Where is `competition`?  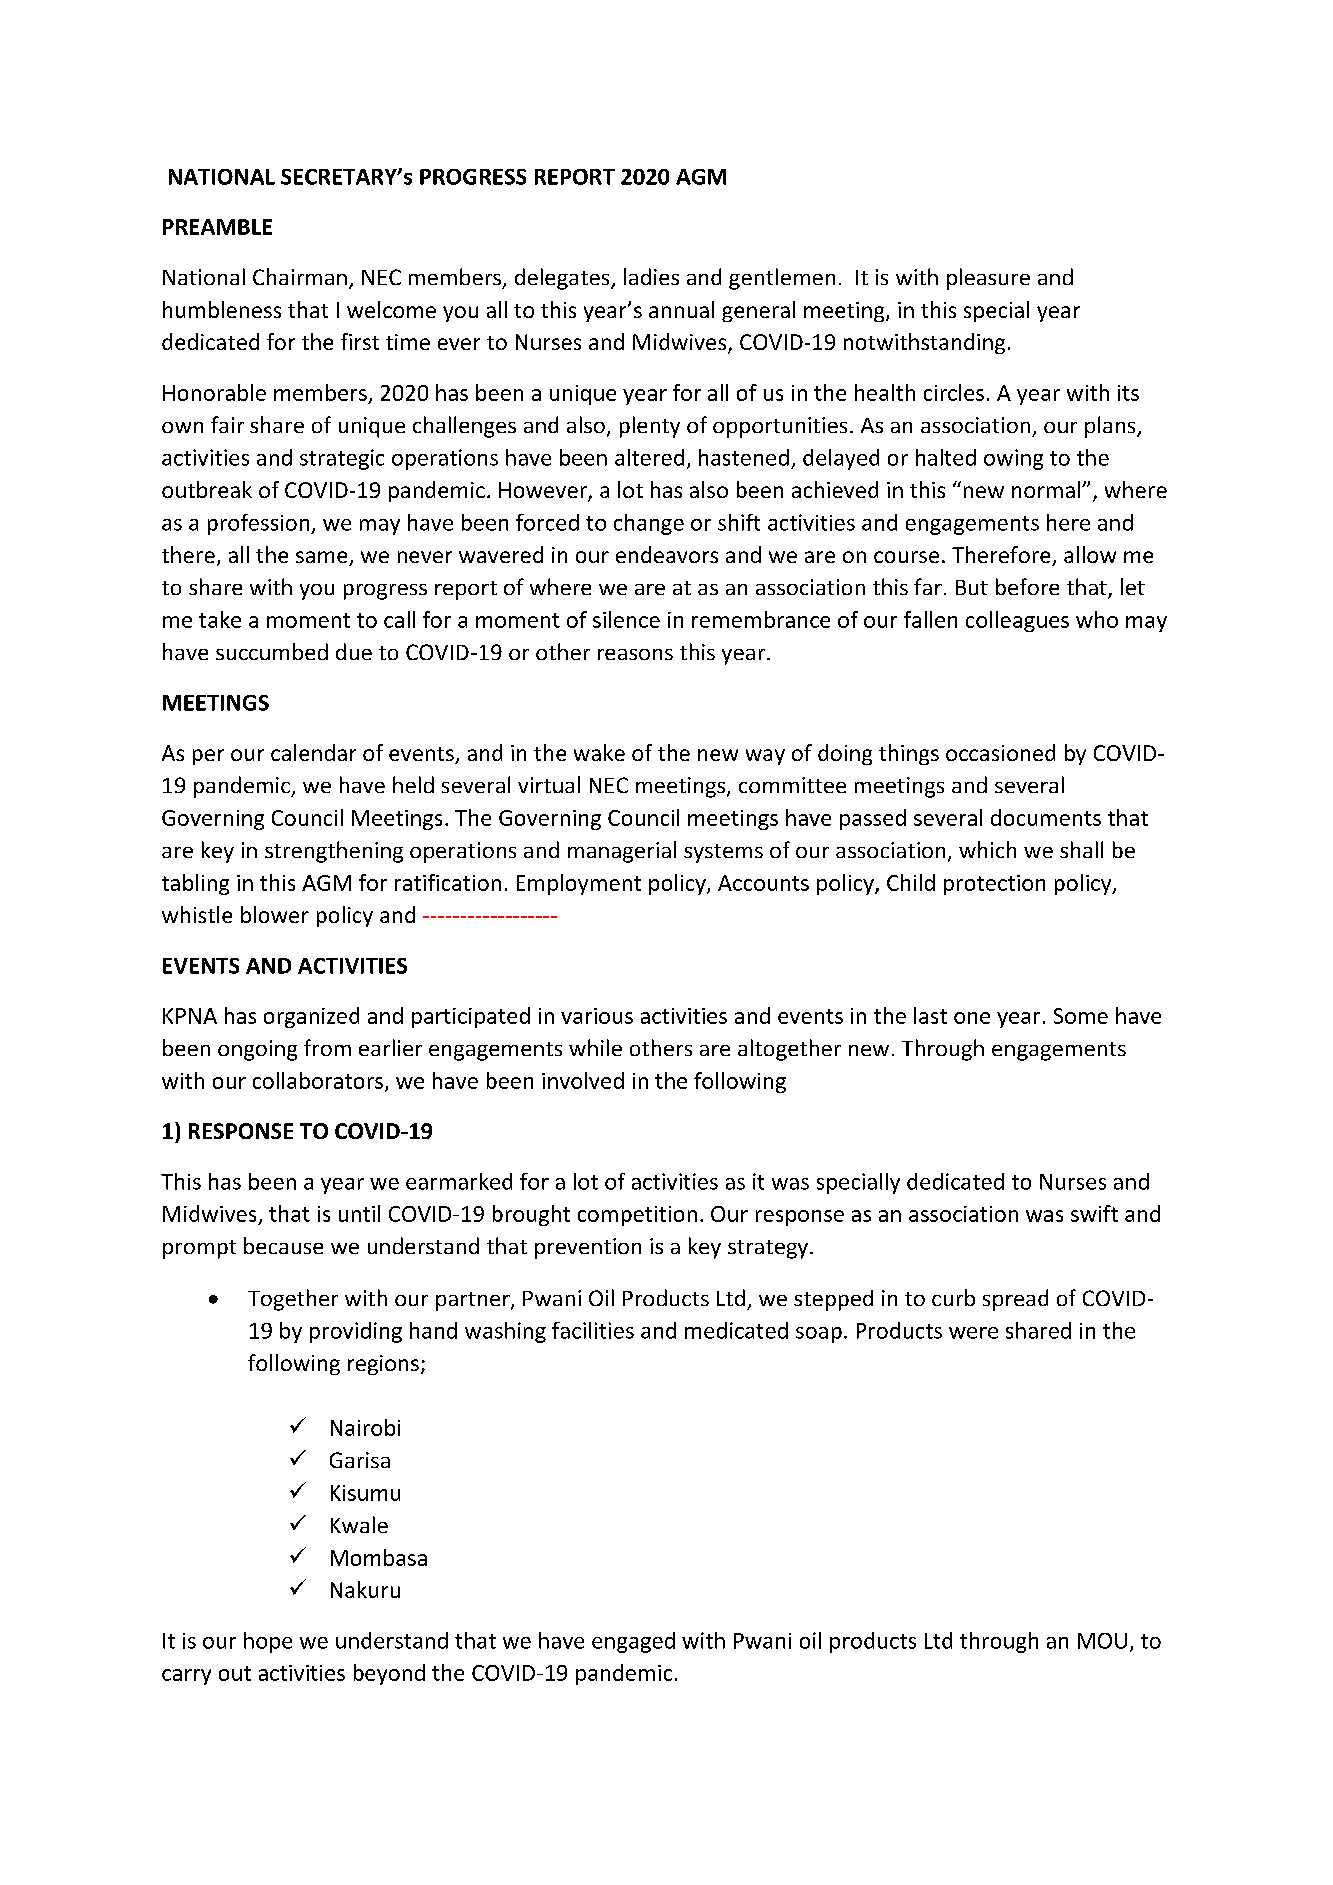 competition is located at coordinates (637, 1216).
